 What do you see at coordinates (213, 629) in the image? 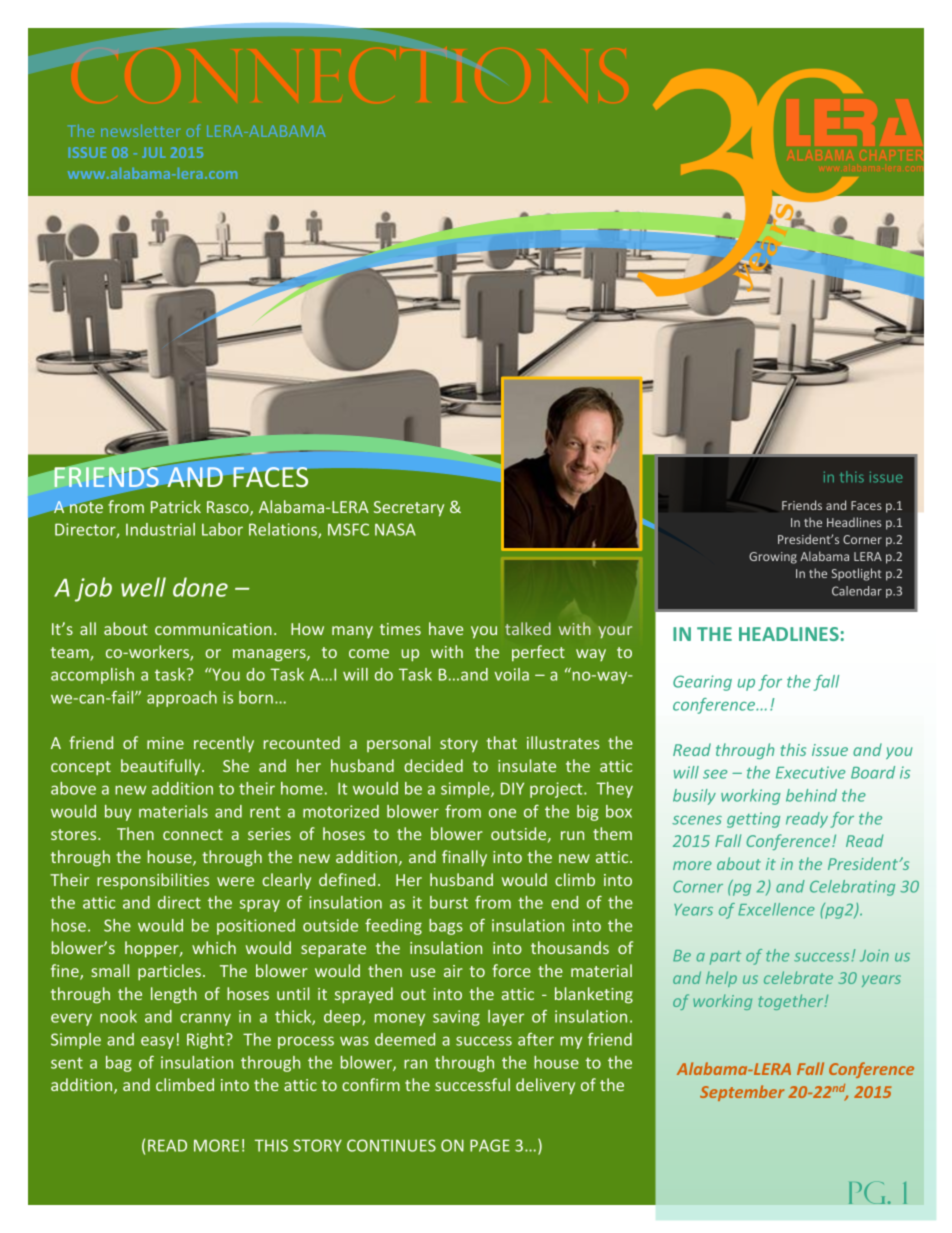
I see `communication` at bounding box center [213, 629].
